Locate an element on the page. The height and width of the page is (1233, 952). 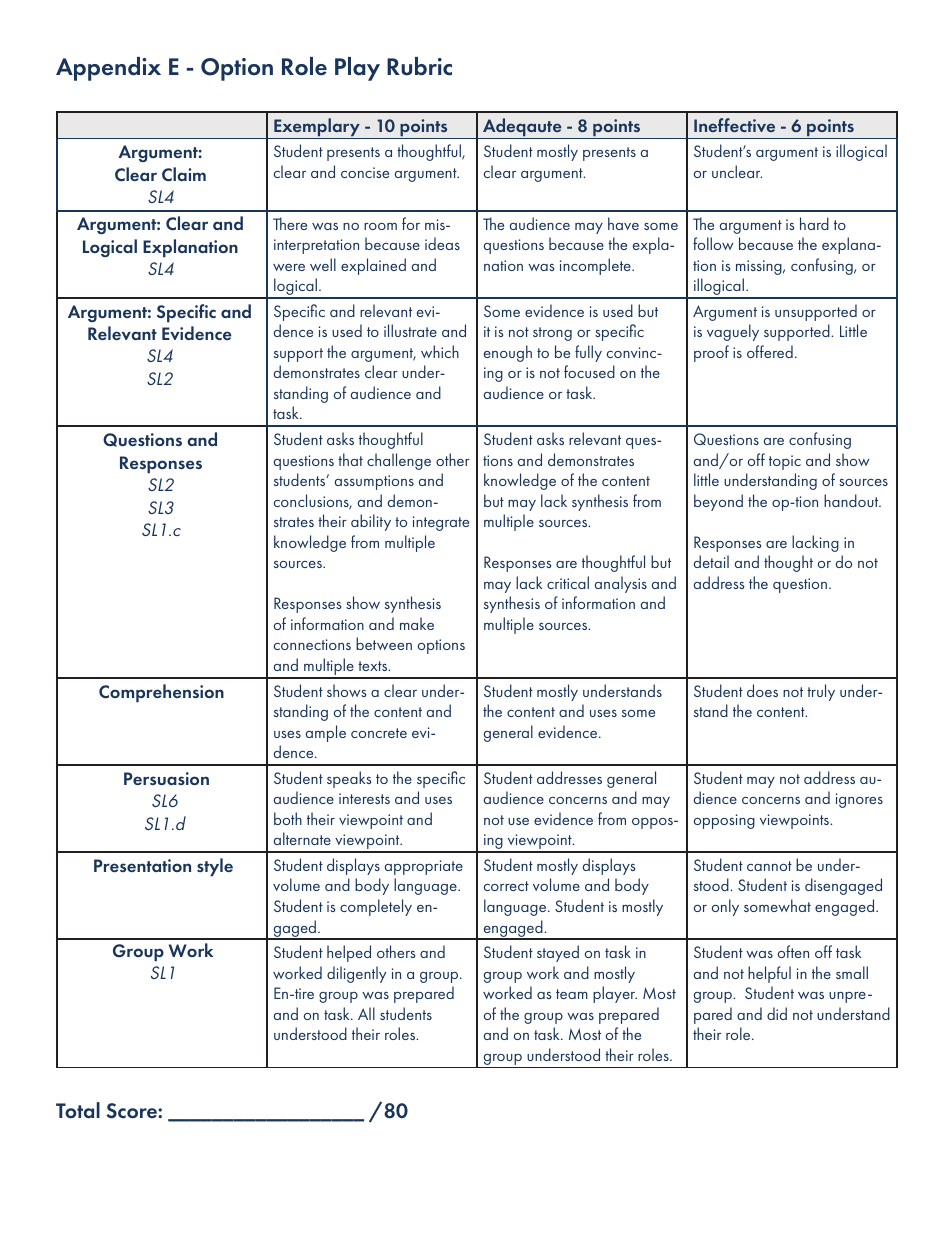
style is located at coordinates (215, 867).
